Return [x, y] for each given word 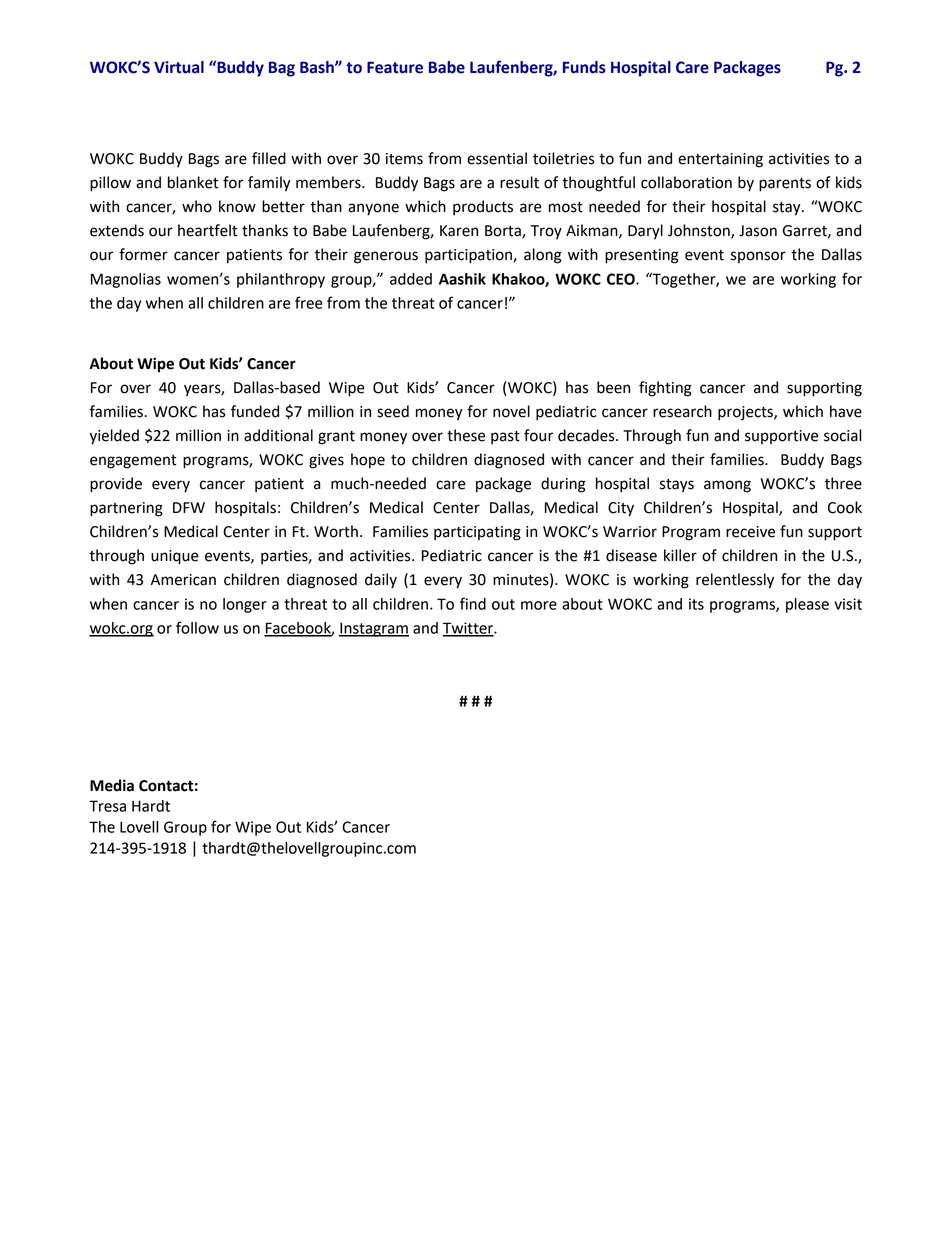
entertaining [720, 160]
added [411, 279]
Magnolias [126, 280]
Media [112, 785]
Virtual [179, 67]
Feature [395, 67]
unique [175, 557]
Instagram [374, 629]
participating [477, 533]
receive [750, 532]
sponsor [758, 257]
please [807, 605]
